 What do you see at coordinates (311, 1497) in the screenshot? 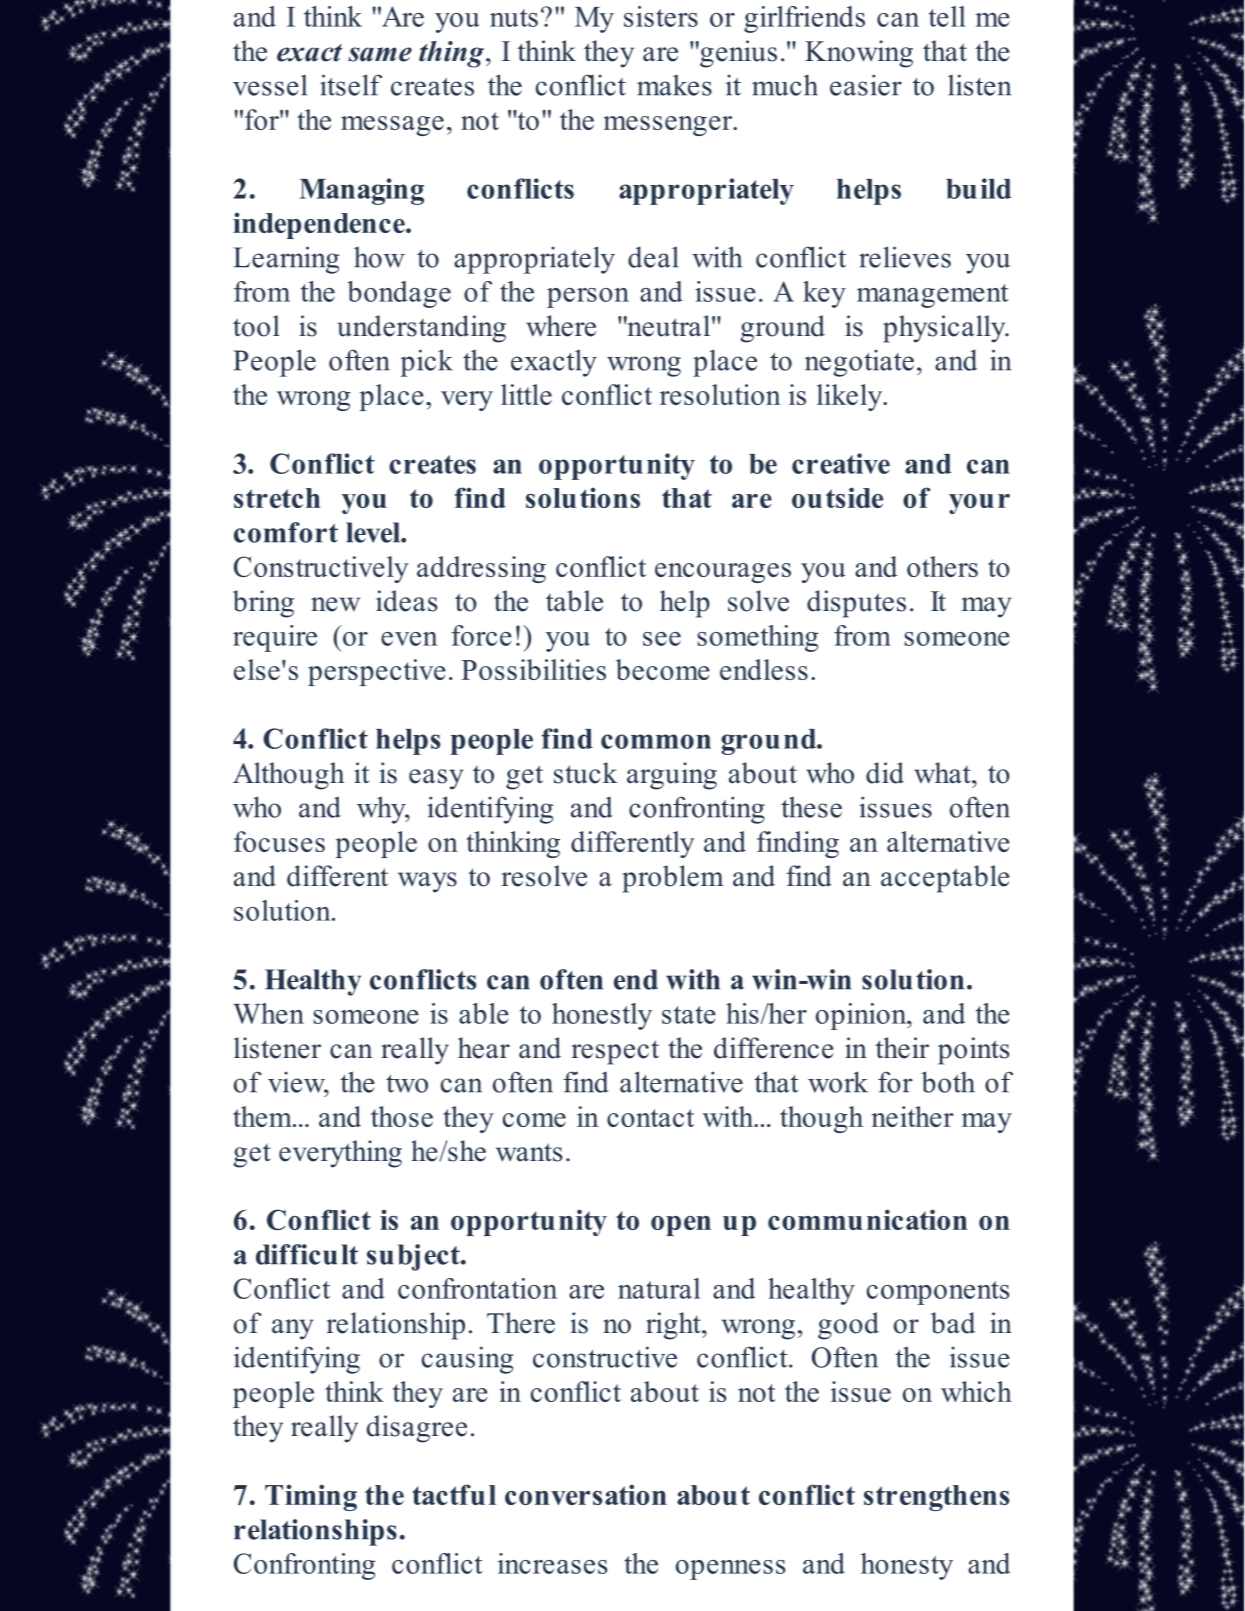
I see `Timing` at bounding box center [311, 1497].
